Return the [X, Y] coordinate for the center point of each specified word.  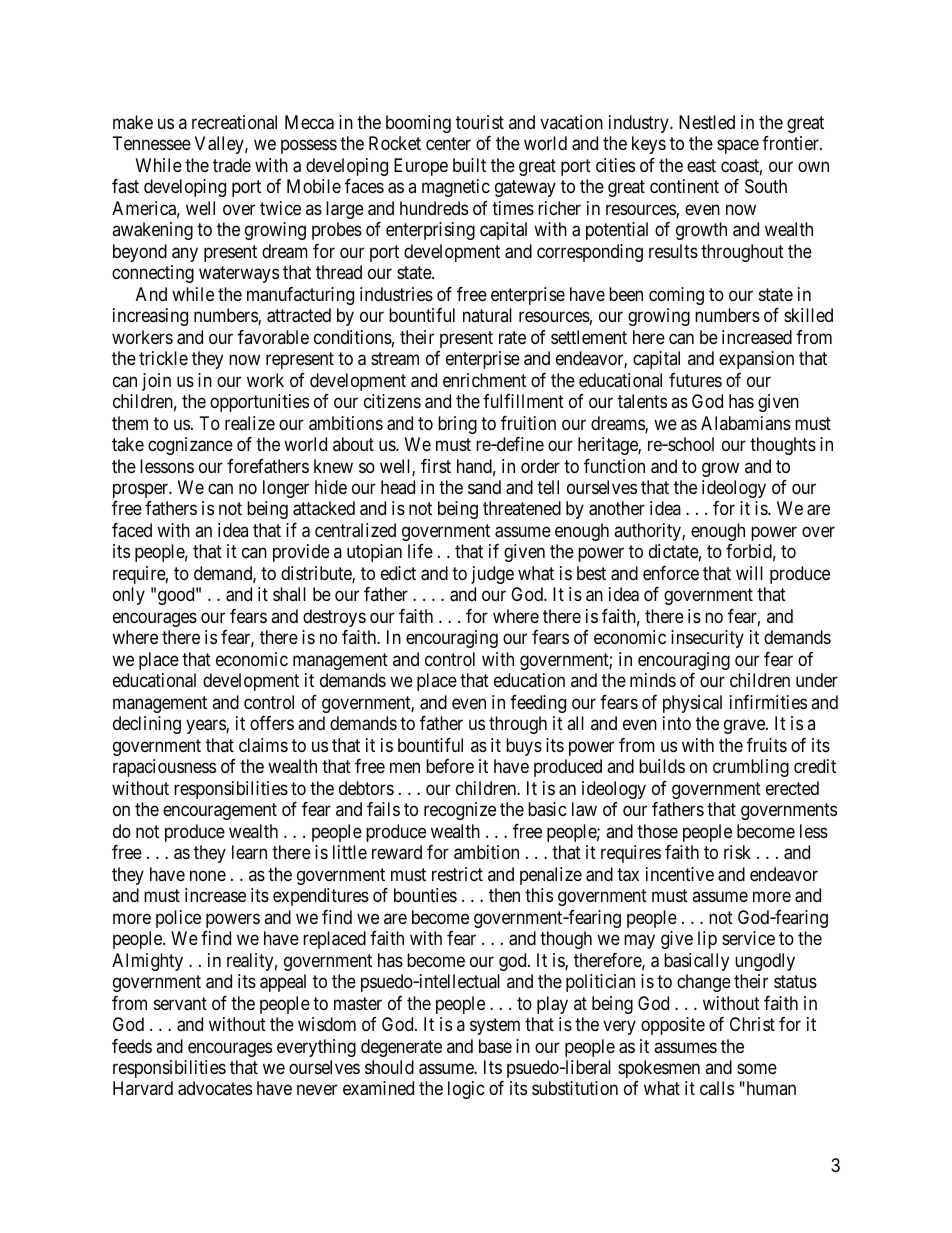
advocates [215, 1088]
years [206, 727]
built [469, 165]
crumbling [751, 768]
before [450, 766]
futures [695, 380]
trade [232, 165]
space [738, 147]
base [495, 1046]
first [436, 466]
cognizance [190, 446]
